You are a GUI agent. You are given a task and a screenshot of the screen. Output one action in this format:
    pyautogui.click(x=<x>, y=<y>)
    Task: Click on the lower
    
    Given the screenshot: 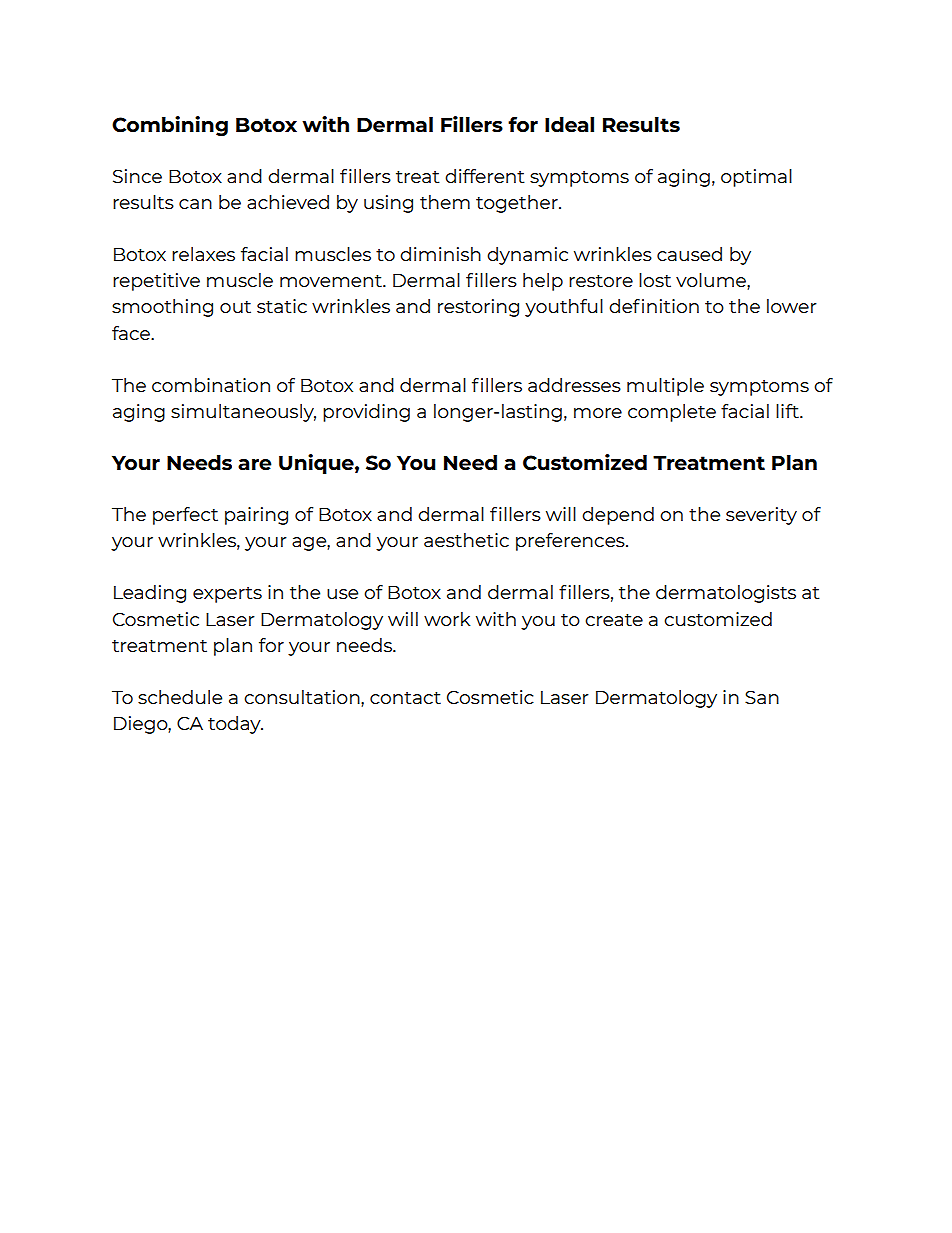 What is the action you would take?
    pyautogui.click(x=792, y=306)
